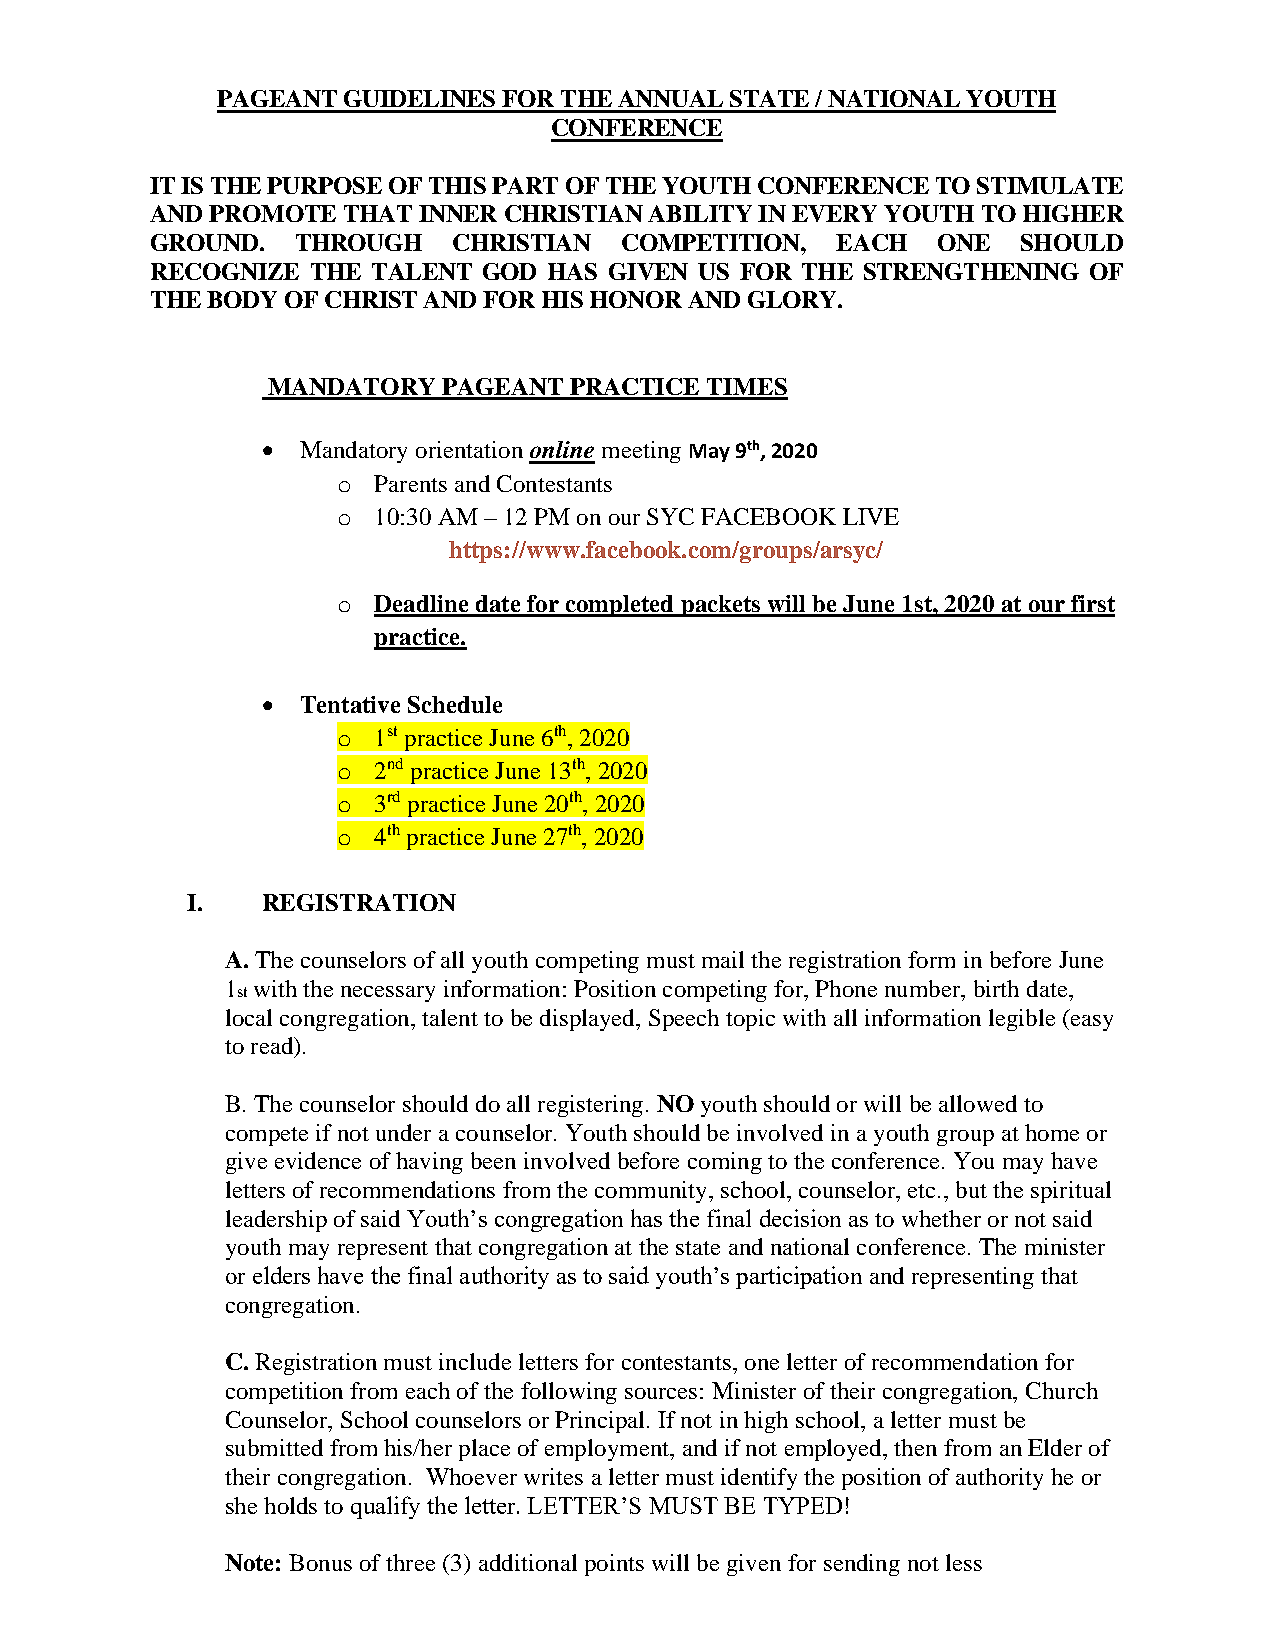 The image size is (1273, 1648). Describe the element at coordinates (941, 1218) in the screenshot. I see `whether` at that location.
